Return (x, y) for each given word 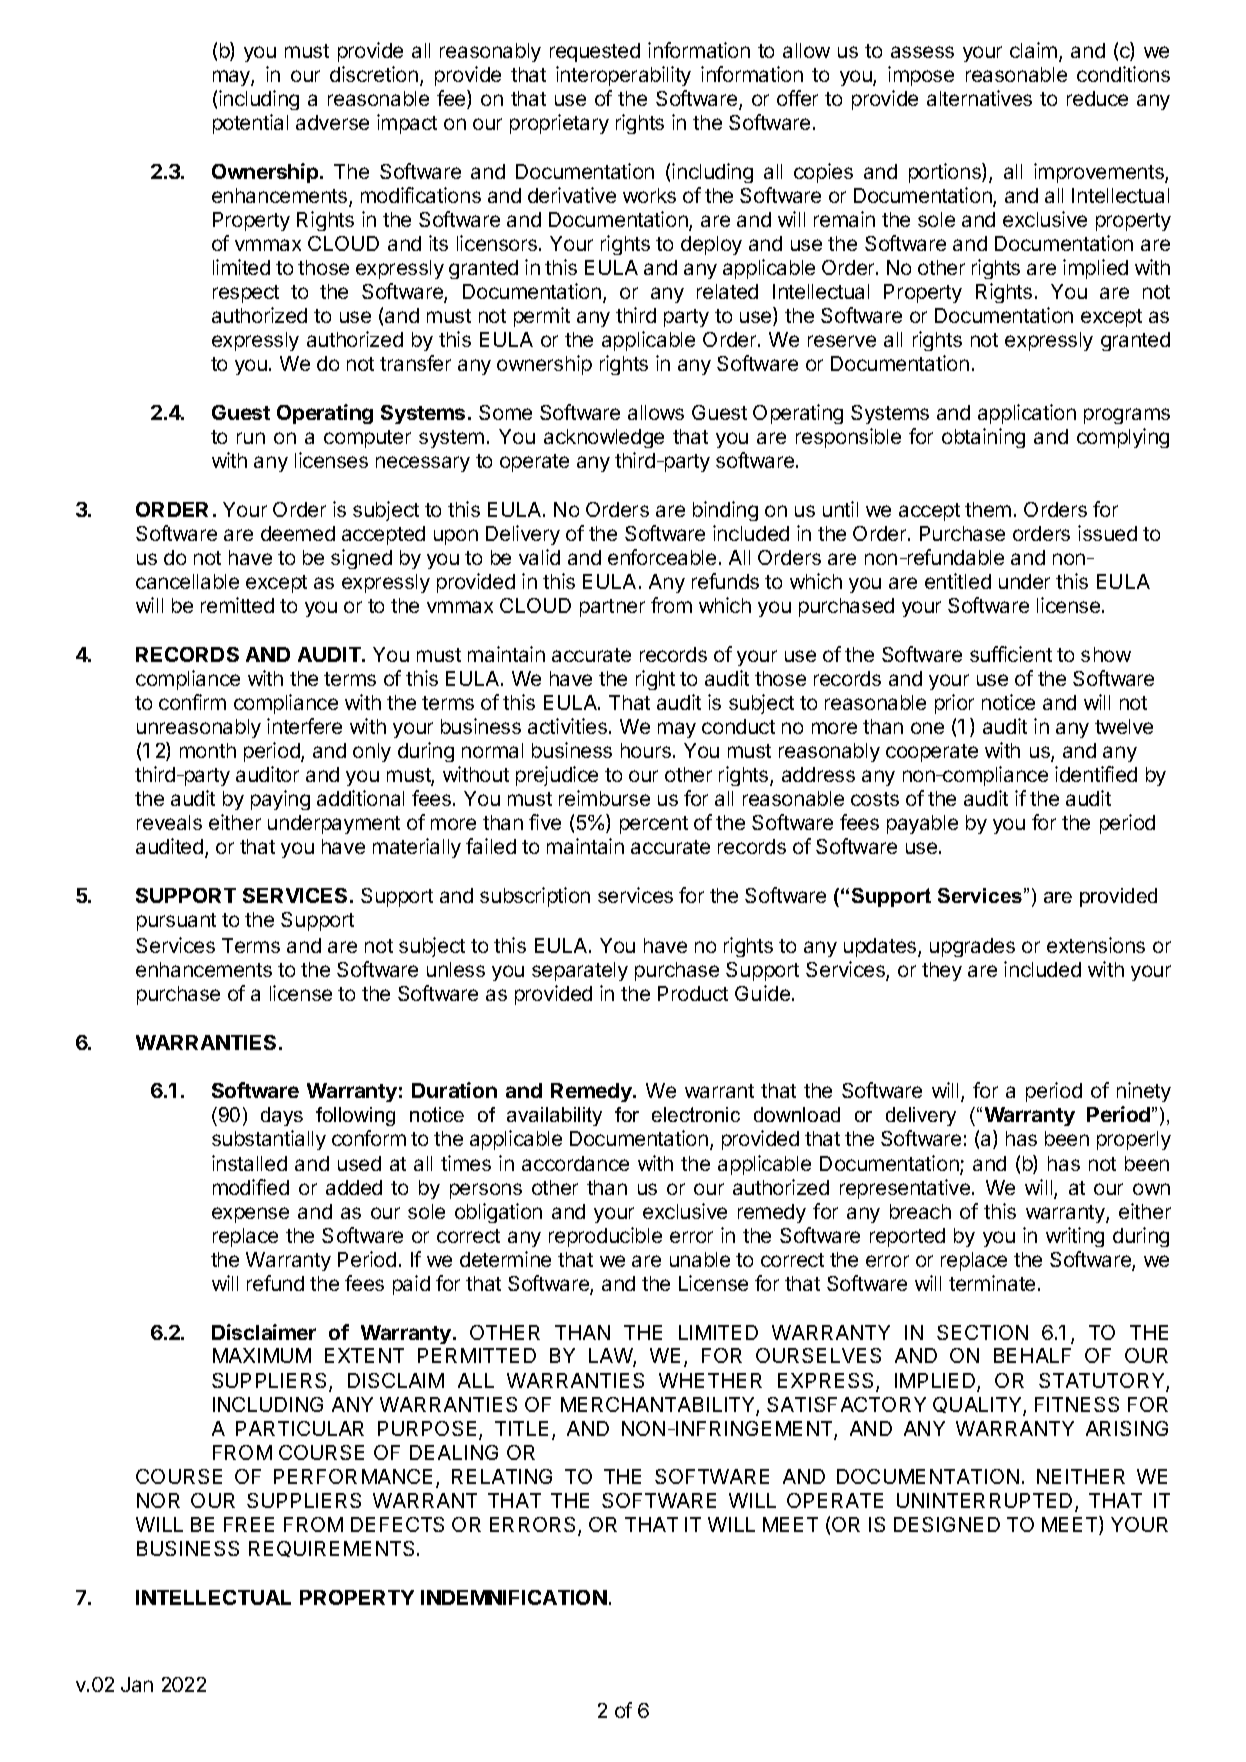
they (942, 971)
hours (646, 750)
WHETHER (710, 1380)
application (1027, 414)
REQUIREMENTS (333, 1549)
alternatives (979, 98)
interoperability (623, 76)
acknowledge (604, 438)
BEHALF (1032, 1355)
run (251, 438)
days (282, 1116)
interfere (304, 726)
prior (954, 704)
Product (693, 993)
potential (250, 124)
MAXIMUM (262, 1355)
